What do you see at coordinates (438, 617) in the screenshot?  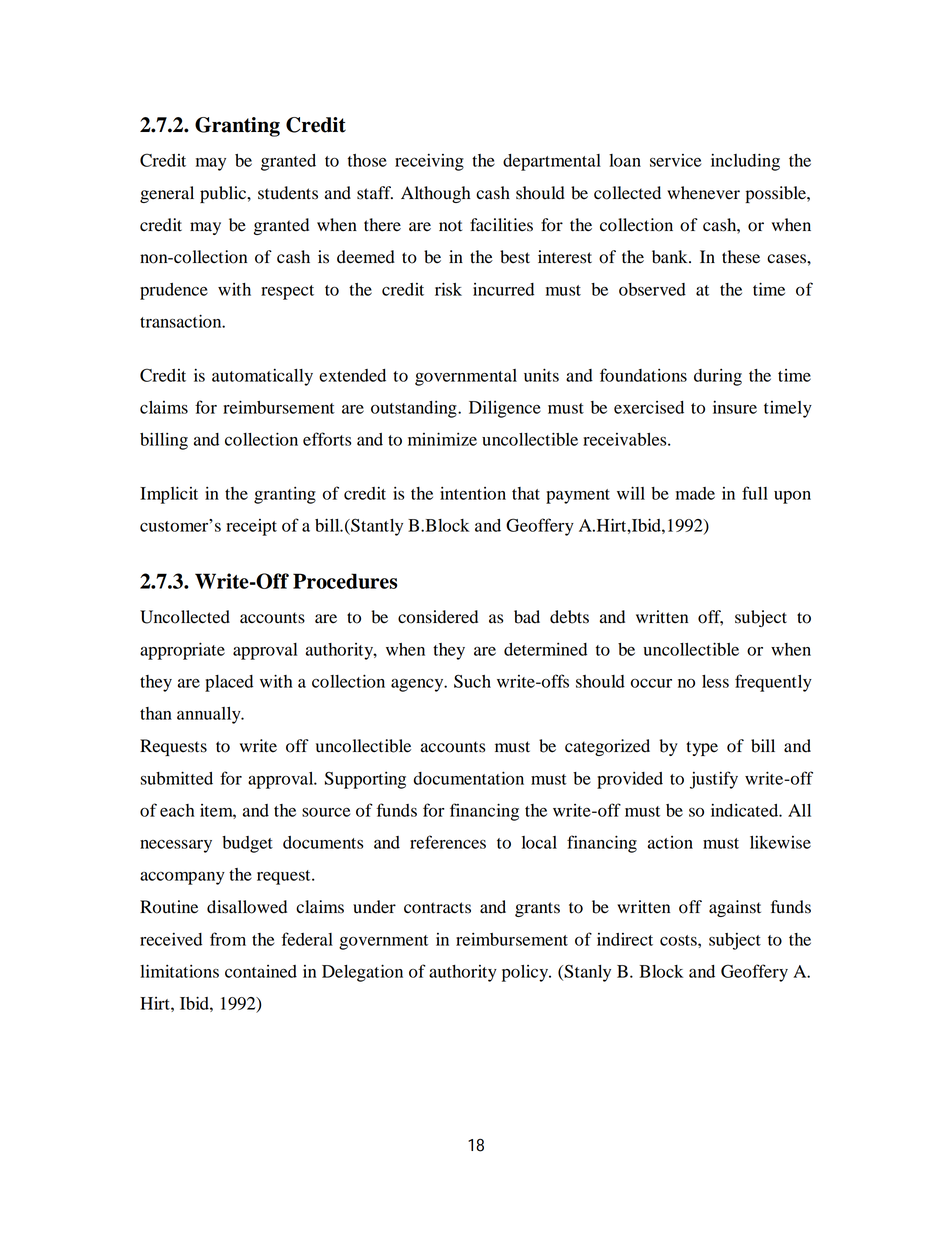 I see `considered` at bounding box center [438, 617].
